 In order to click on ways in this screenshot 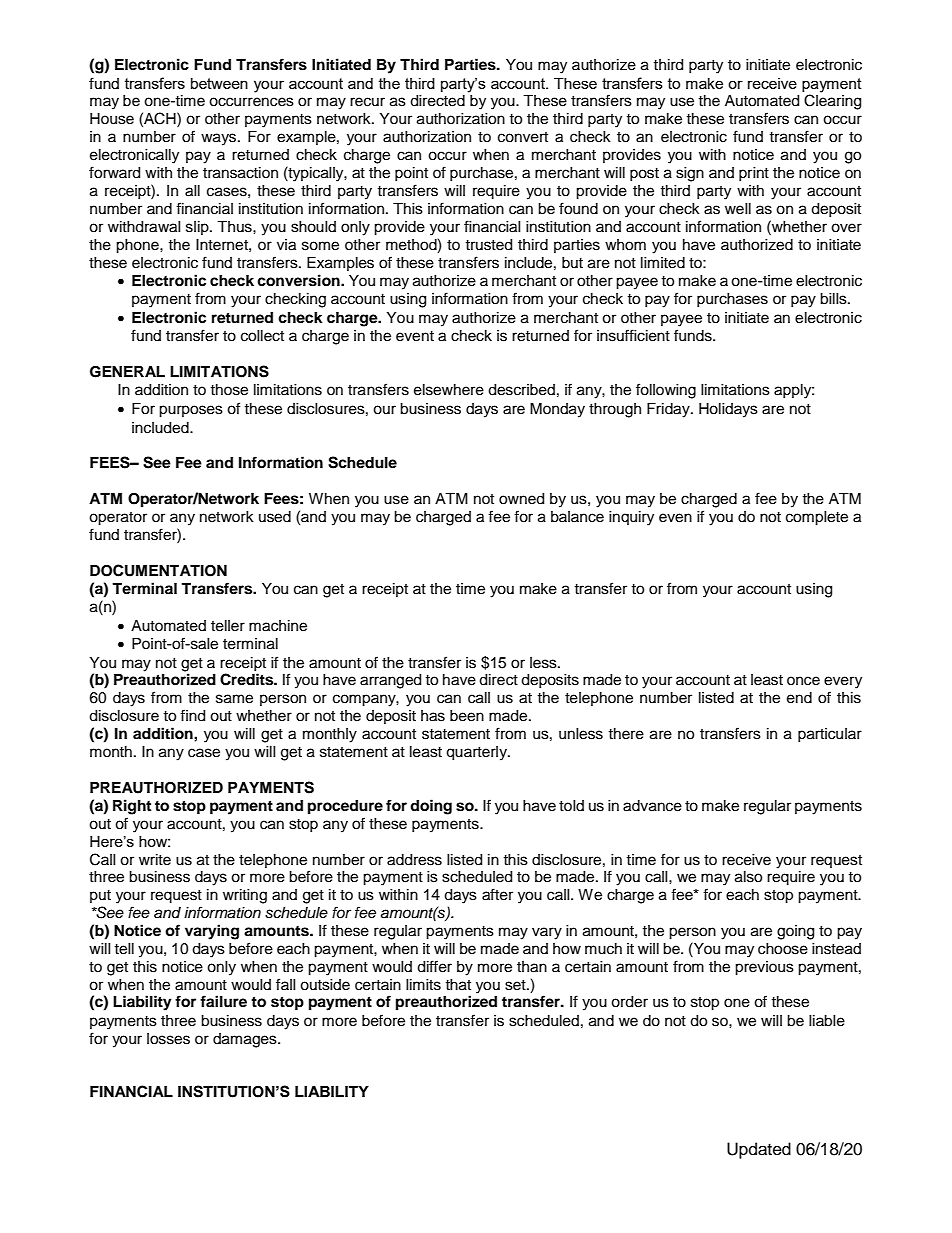, I will do `click(218, 139)`.
